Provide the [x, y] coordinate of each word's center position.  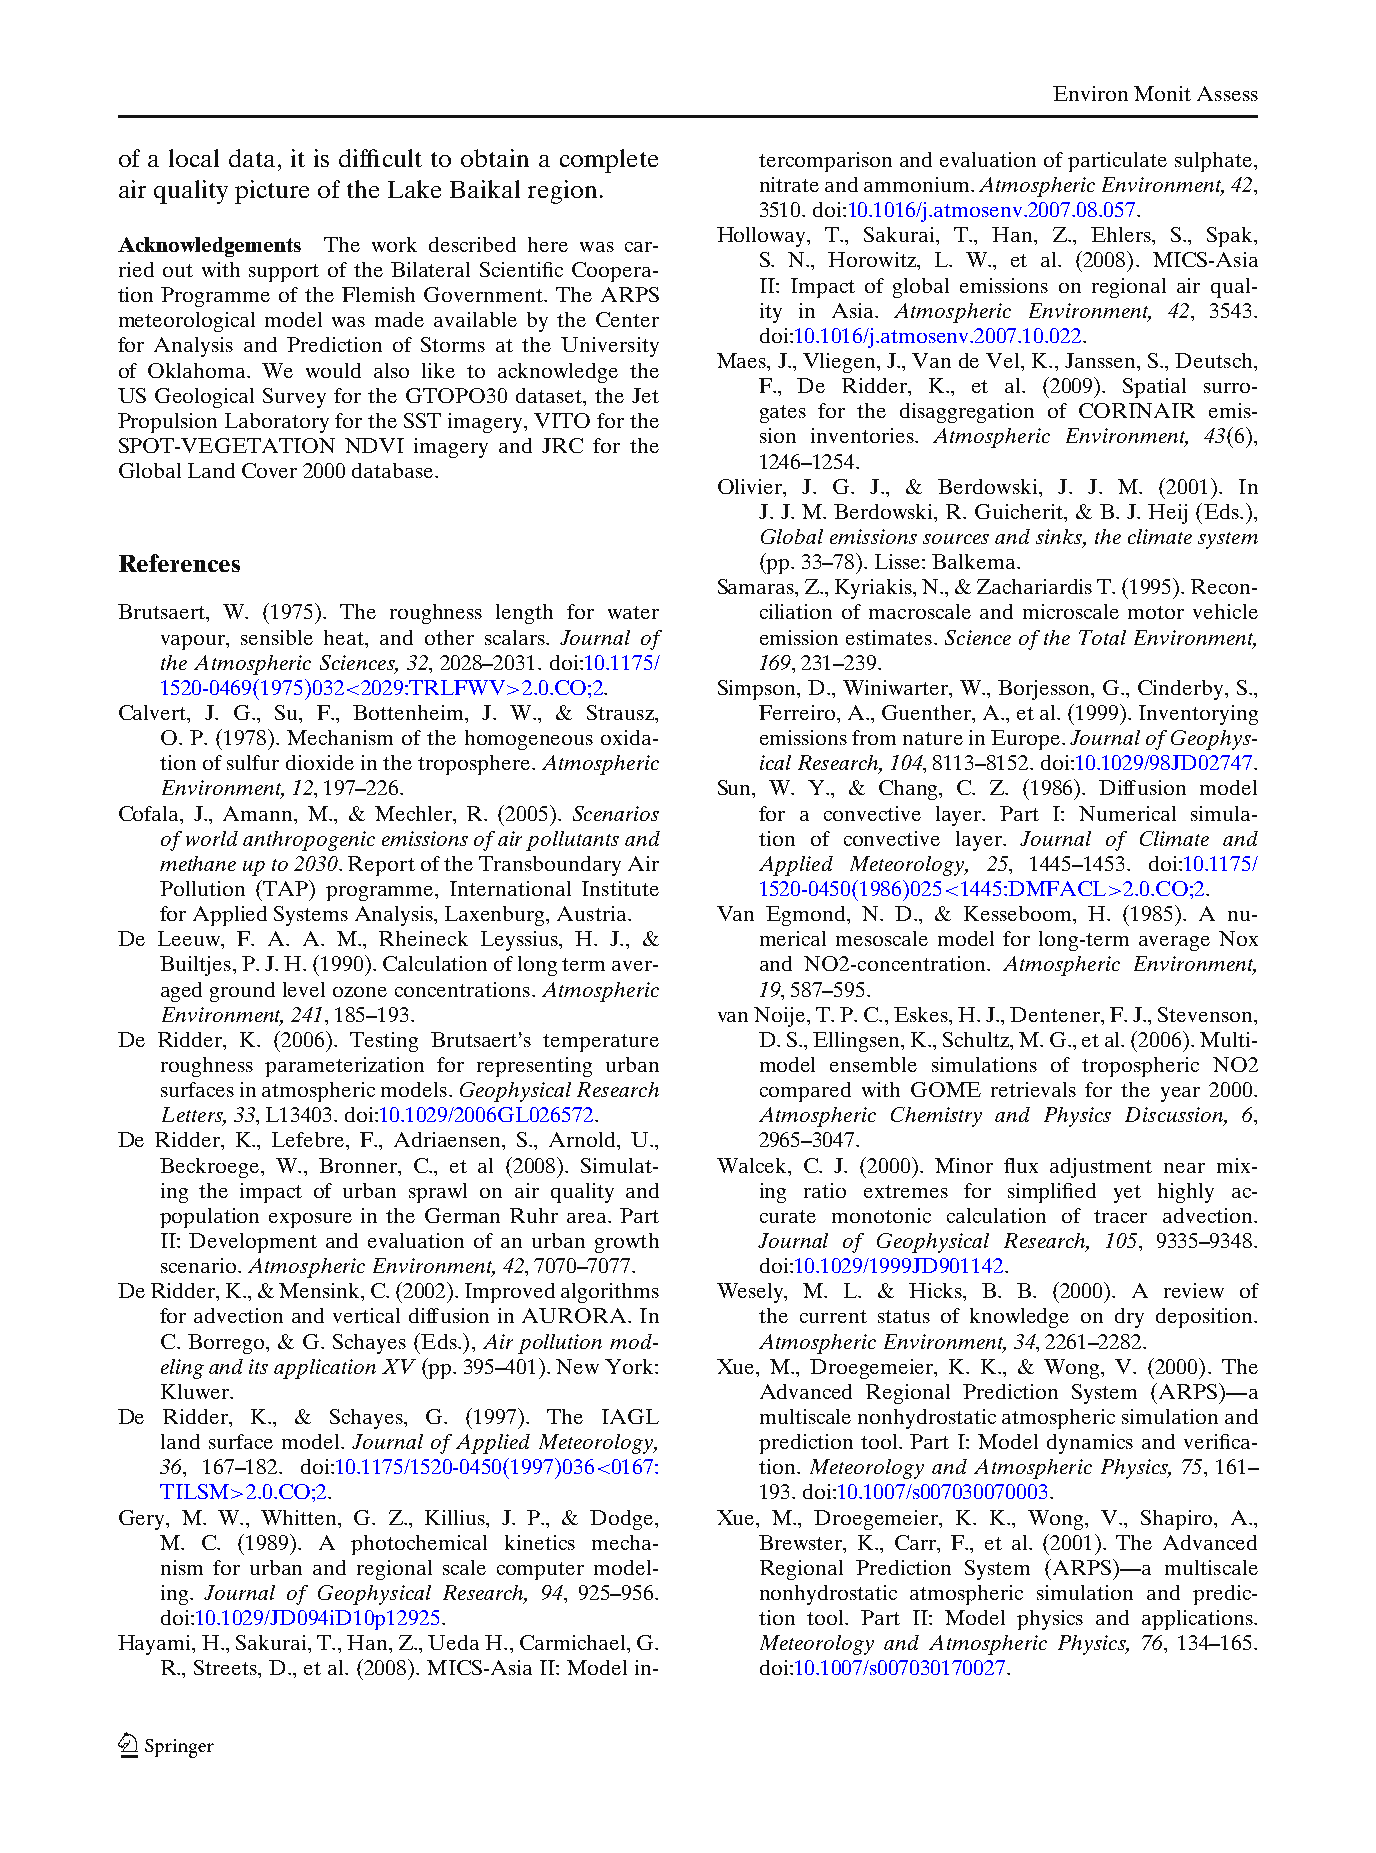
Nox [1238, 938]
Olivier [751, 486]
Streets [227, 1669]
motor [1156, 612]
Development [253, 1243]
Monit [1162, 93]
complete [609, 161]
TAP [286, 888]
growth [627, 1243]
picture [272, 192]
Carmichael [574, 1642]
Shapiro [1176, 1520]
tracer [1120, 1216]
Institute [620, 888]
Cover [269, 470]
